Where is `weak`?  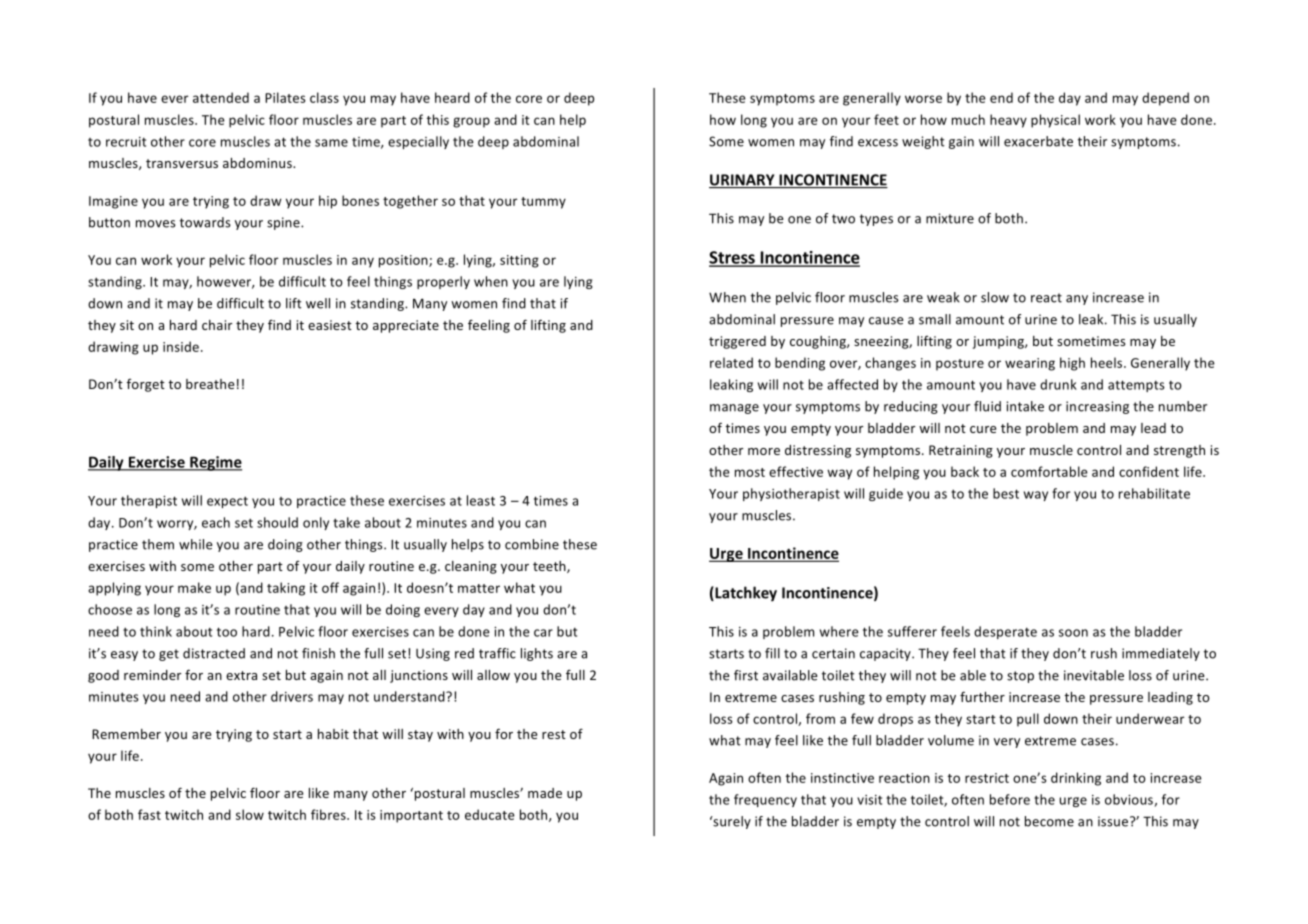
weak is located at coordinates (943, 297).
